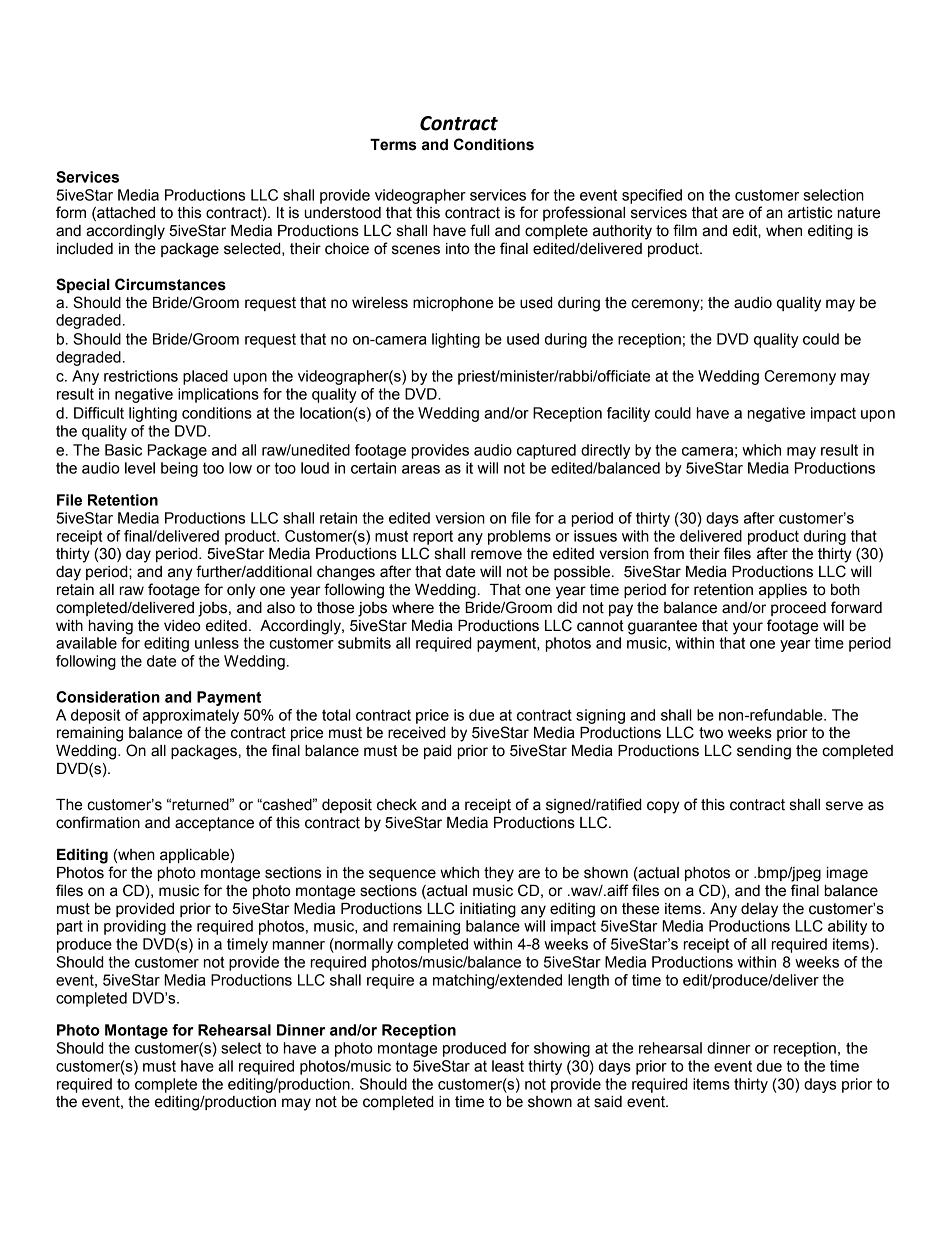  I want to click on directly, so click(605, 451).
